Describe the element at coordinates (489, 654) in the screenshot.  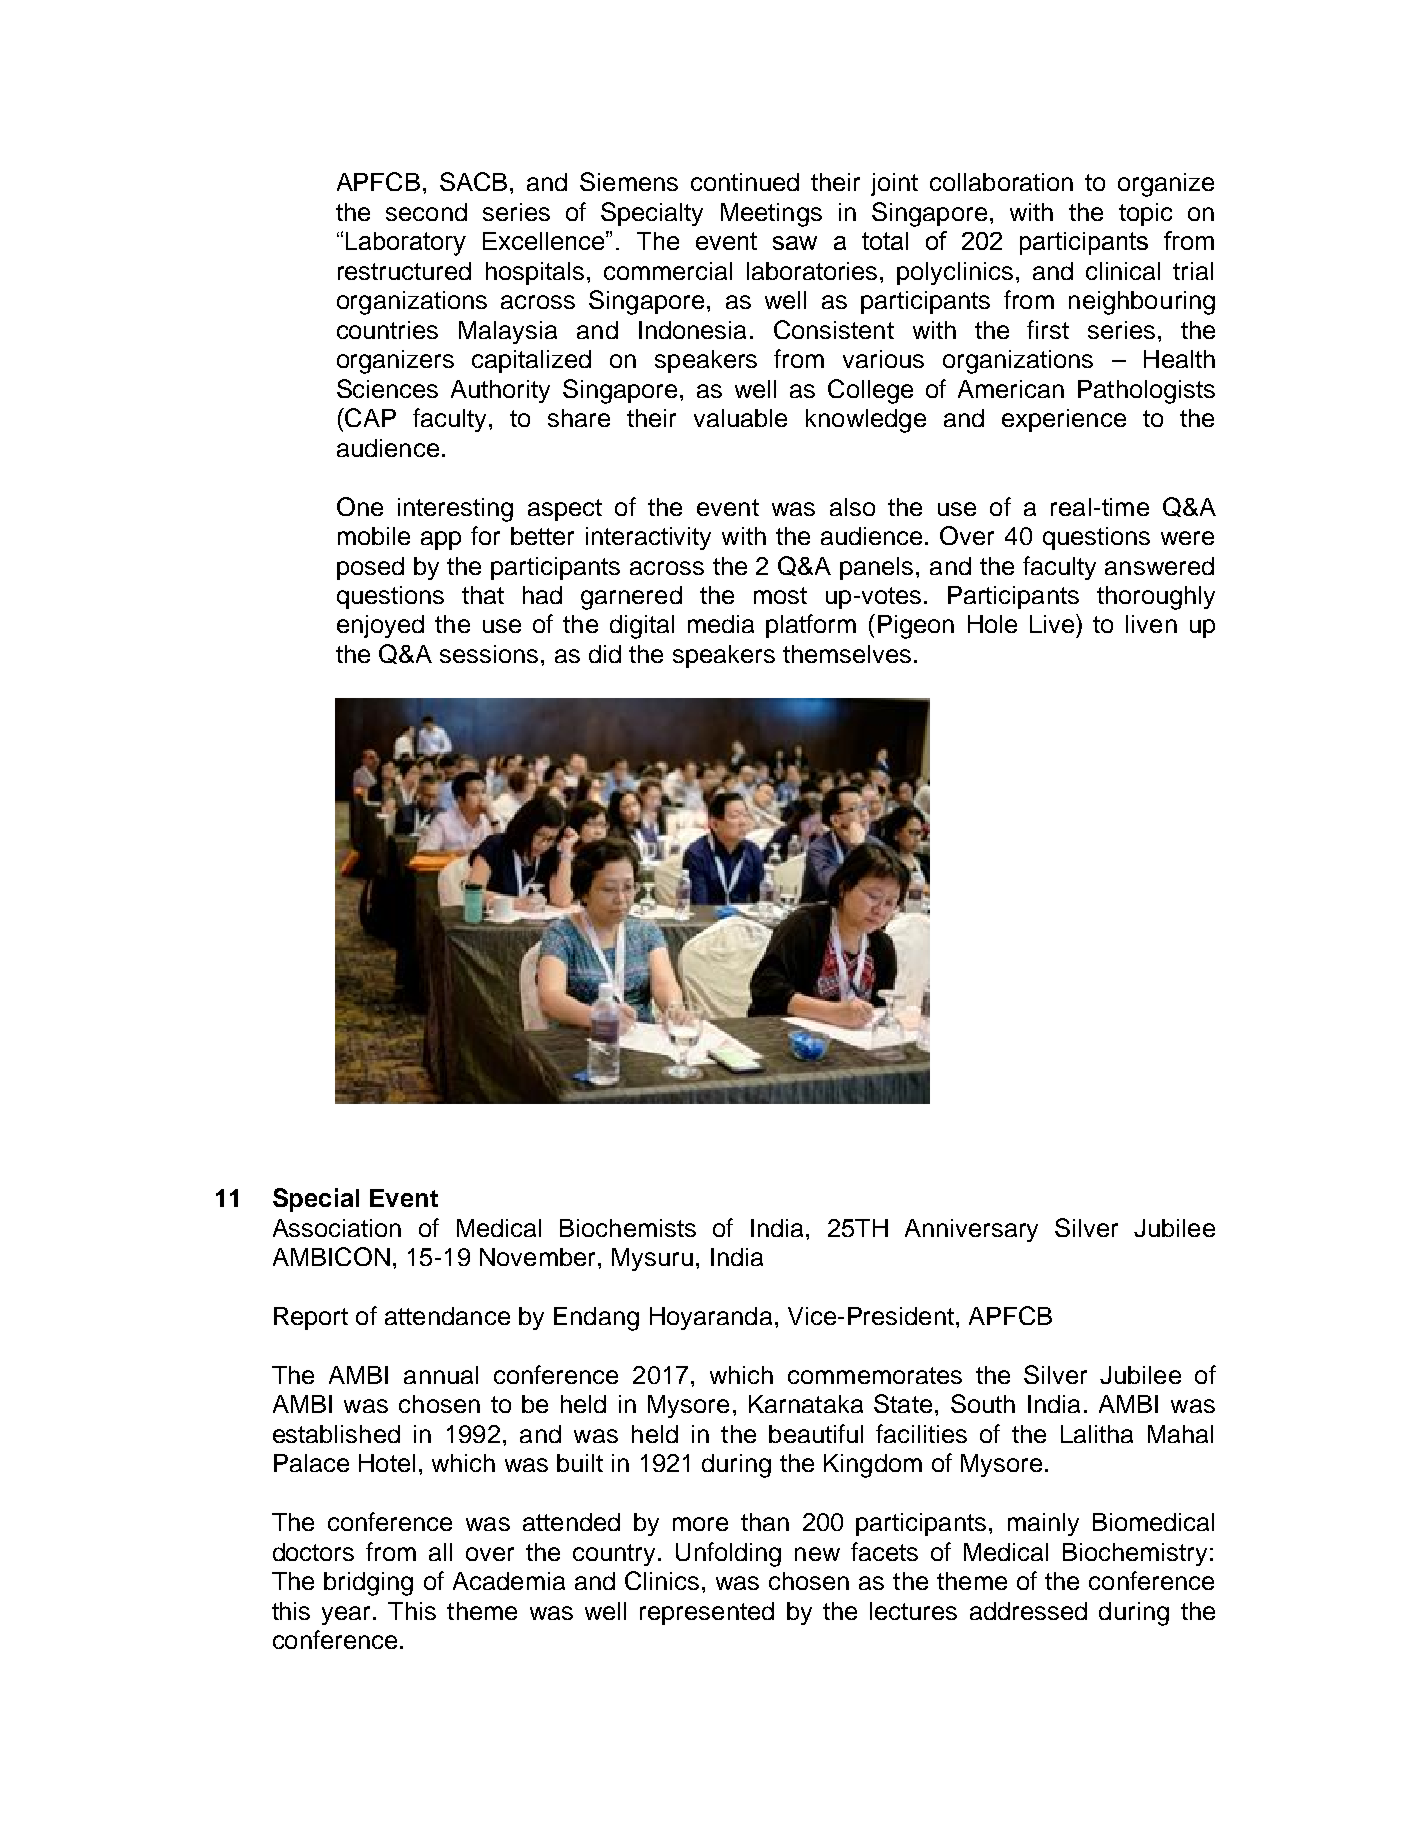
I see `sessions` at that location.
